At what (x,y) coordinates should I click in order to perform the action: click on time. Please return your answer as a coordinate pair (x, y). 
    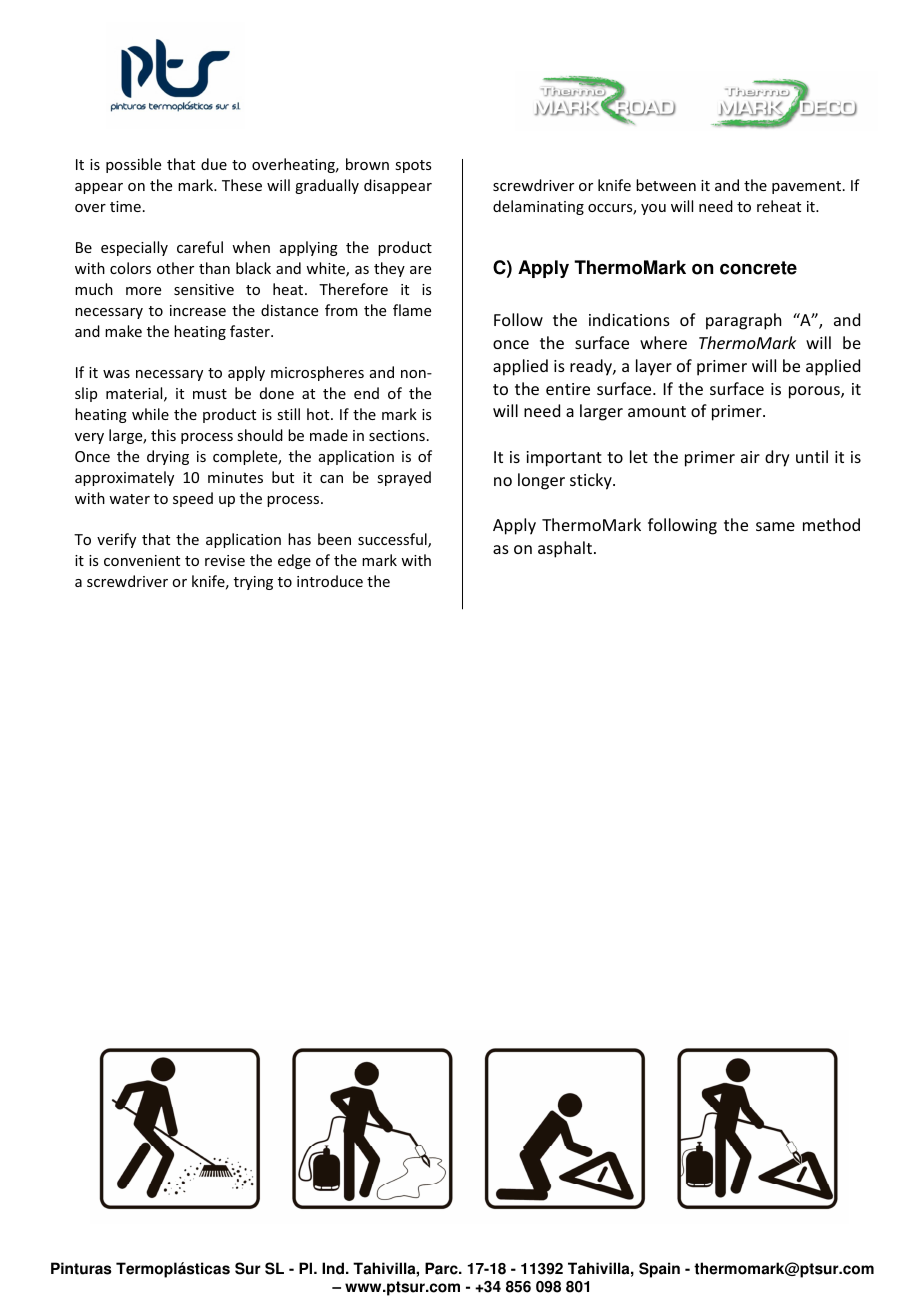
    Looking at the image, I should click on (125, 206).
